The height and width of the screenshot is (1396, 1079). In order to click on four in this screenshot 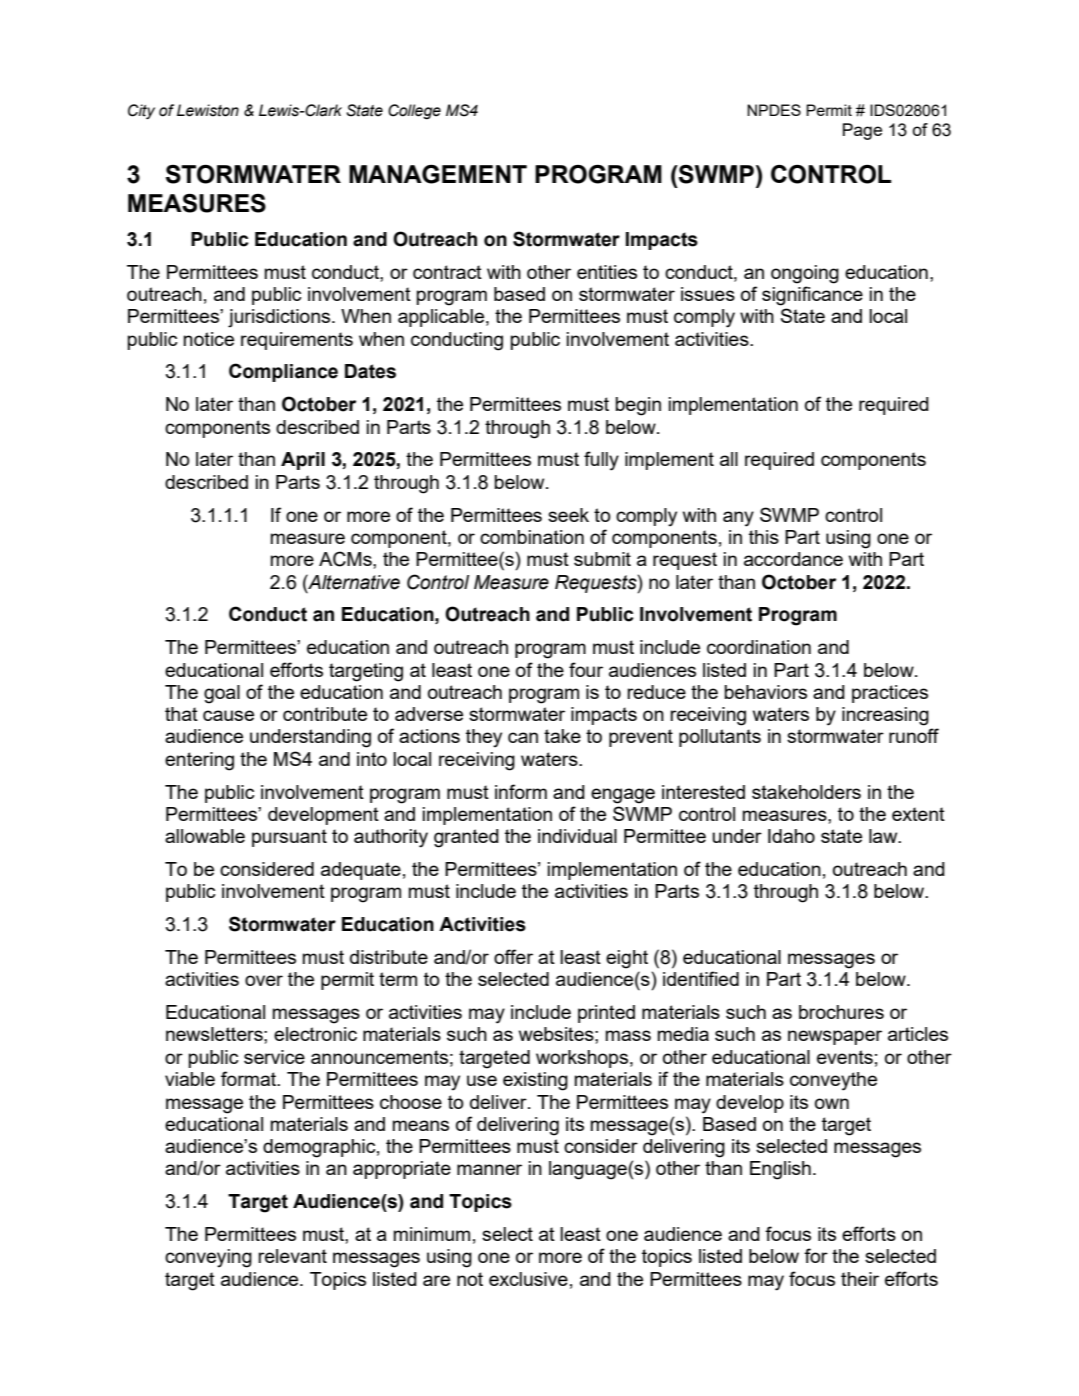, I will do `click(586, 669)`.
